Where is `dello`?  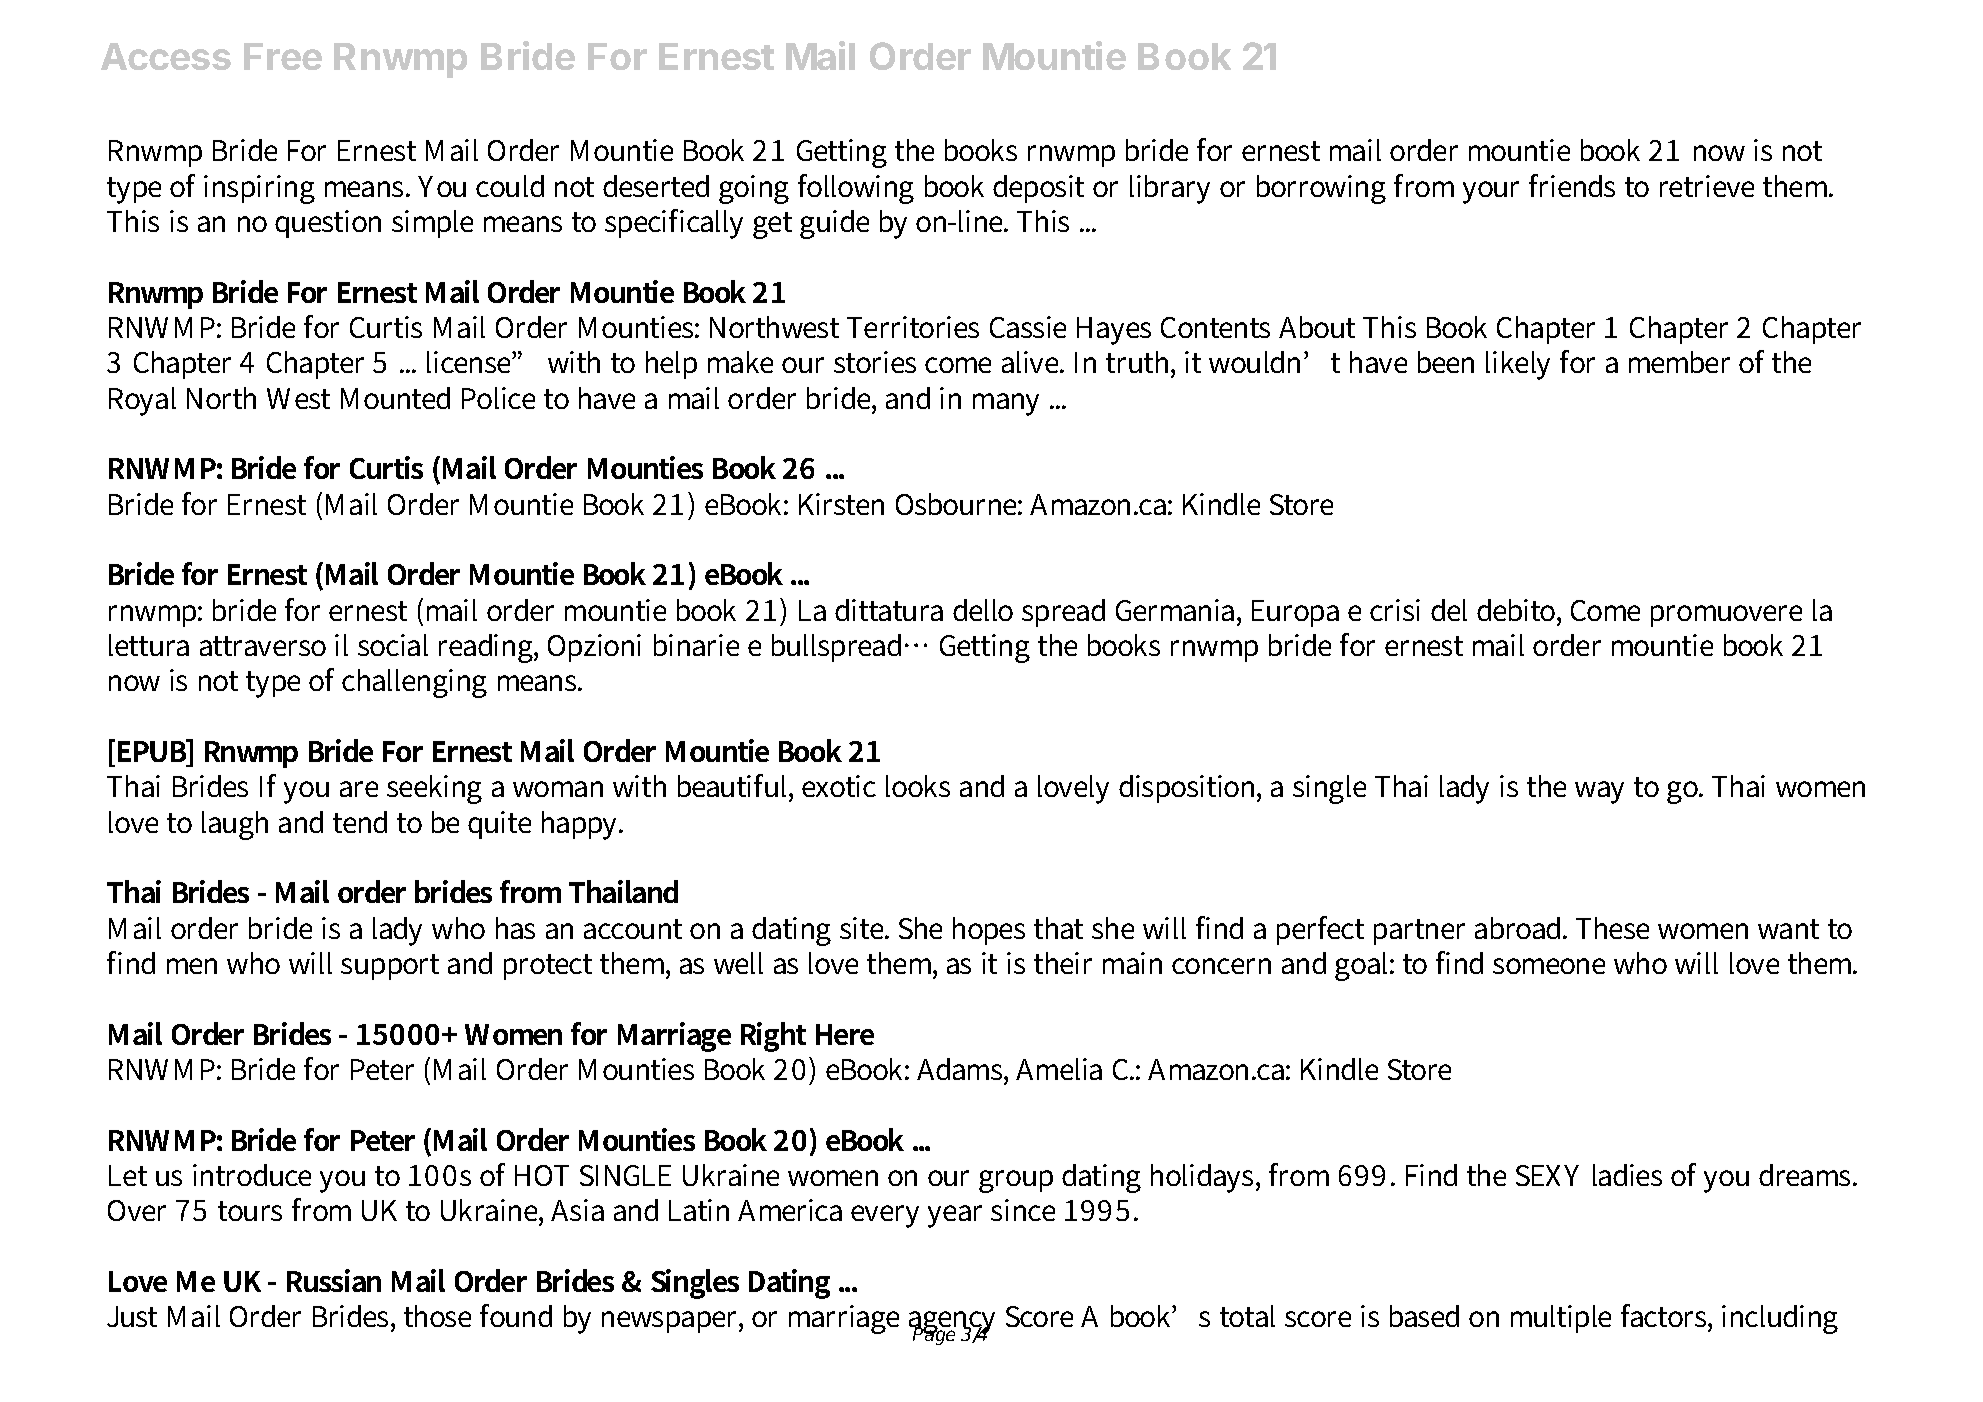
dello is located at coordinates (983, 610).
